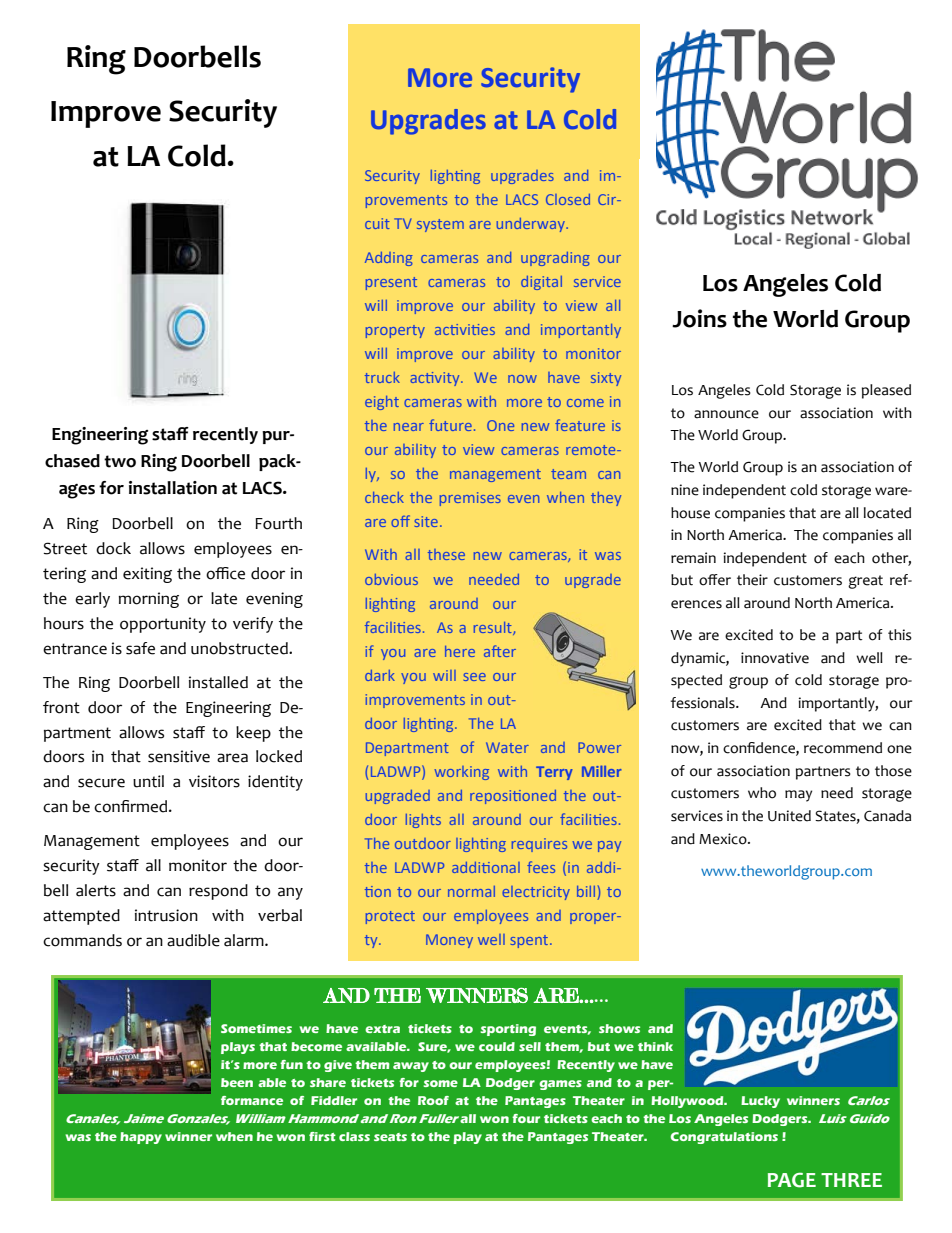  Describe the element at coordinates (474, 677) in the image. I see `see` at that location.
